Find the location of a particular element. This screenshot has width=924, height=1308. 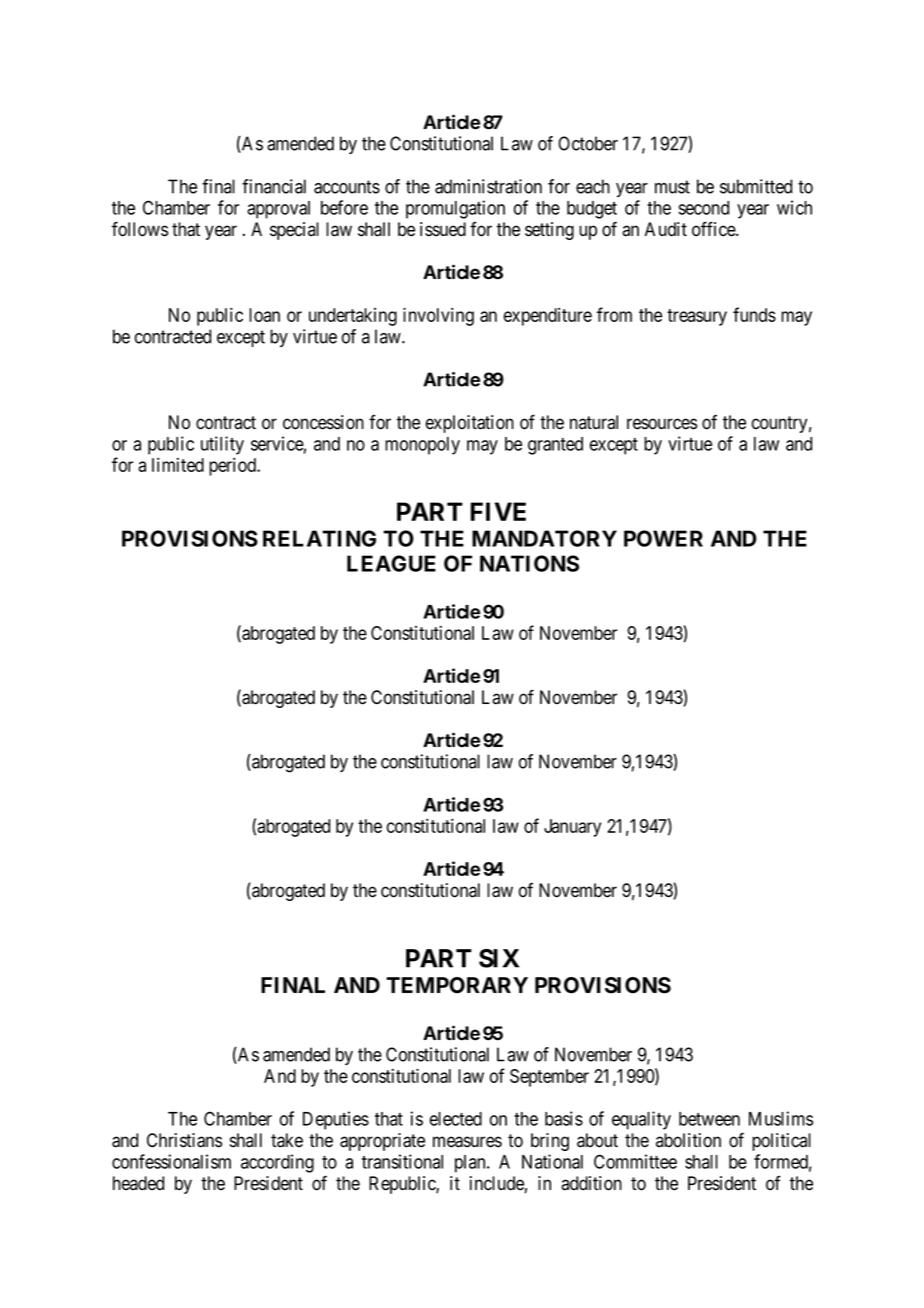

Christians is located at coordinates (184, 1140).
